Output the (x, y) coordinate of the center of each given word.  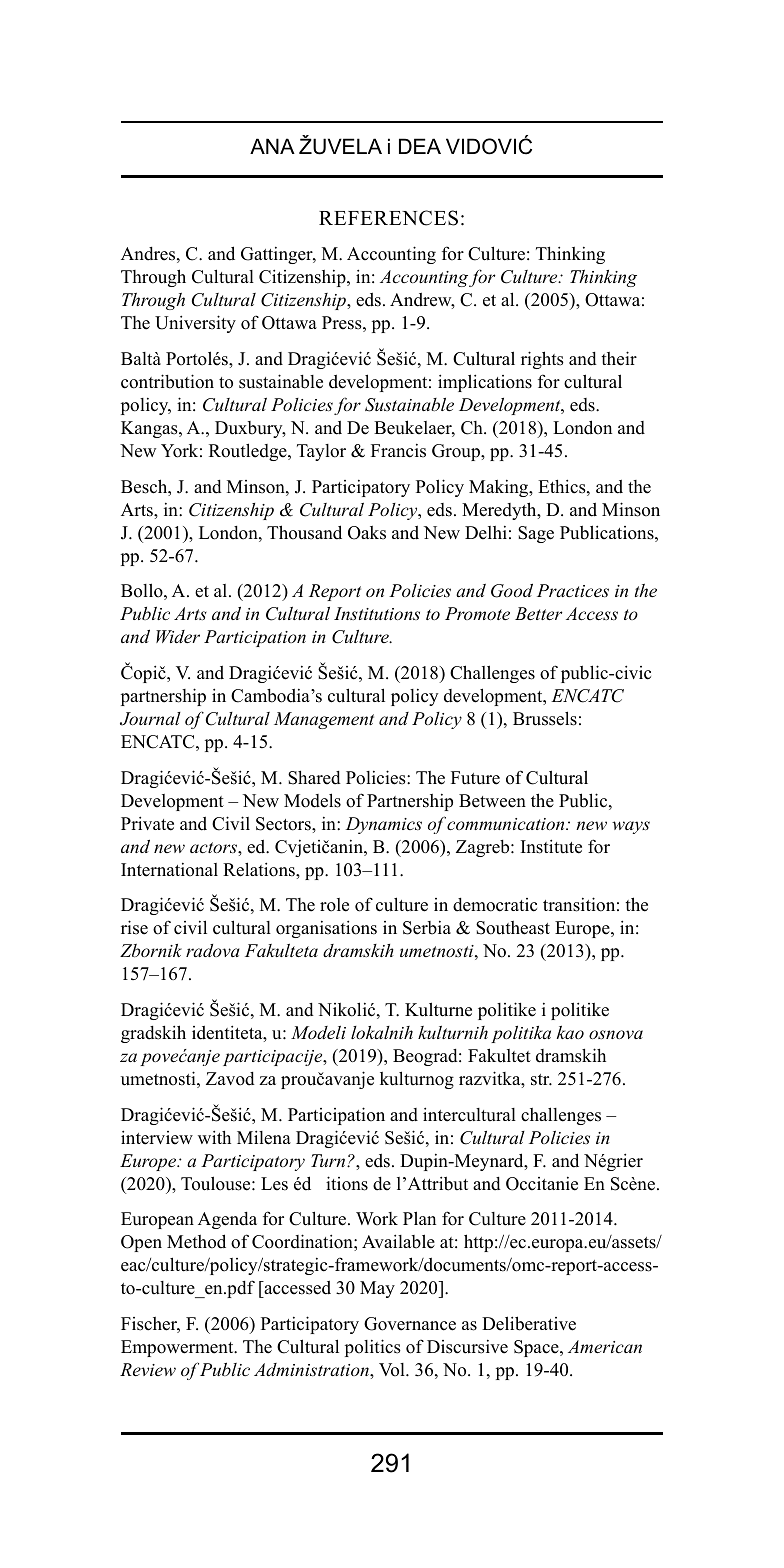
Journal (150, 719)
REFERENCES (388, 218)
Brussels (545, 718)
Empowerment (178, 1348)
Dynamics (384, 825)
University (195, 324)
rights (542, 360)
